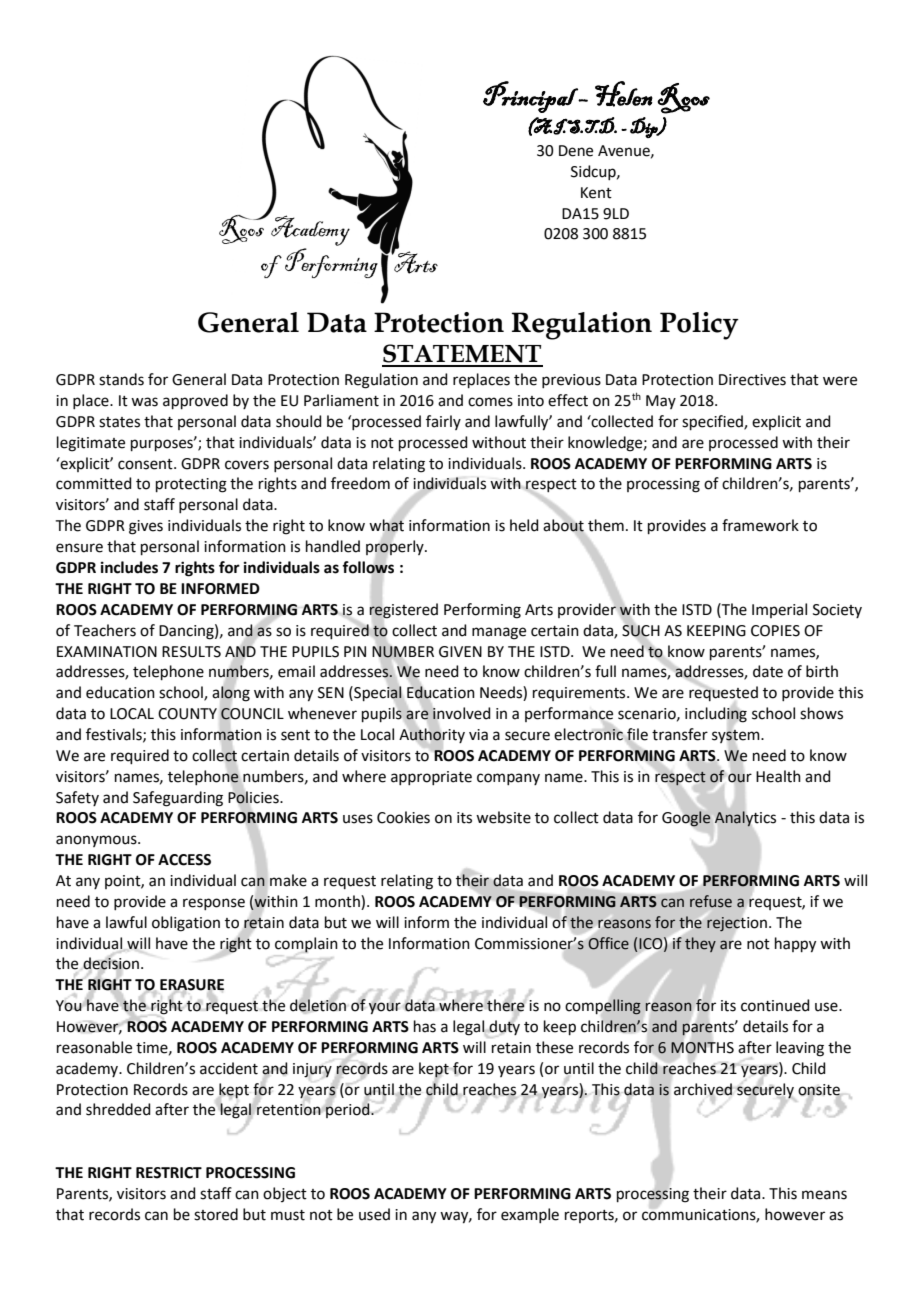 Image resolution: width=924 pixels, height=1308 pixels. Describe the element at coordinates (531, 97) in the screenshot. I see `Principal` at that location.
